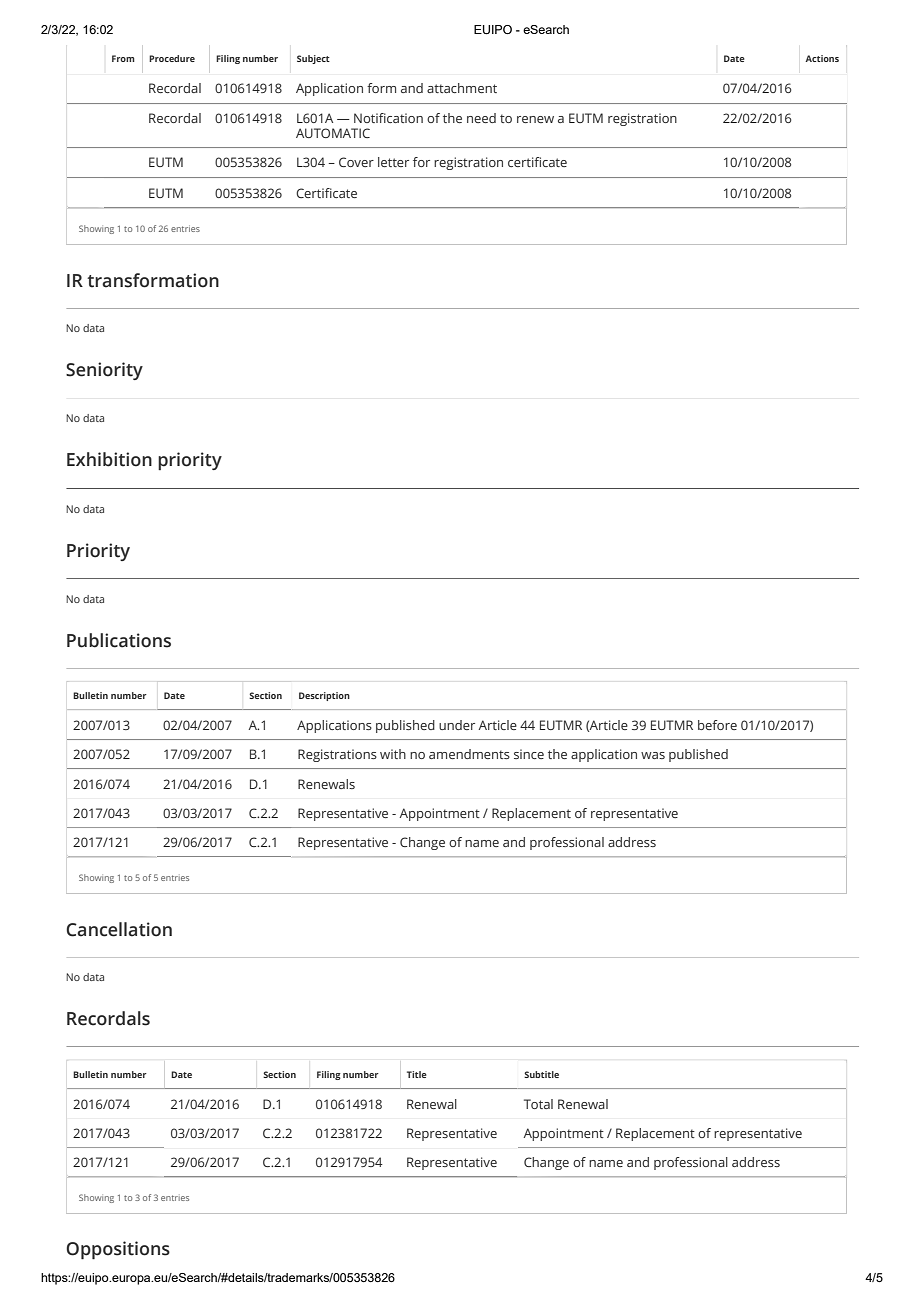  I want to click on Seniority, so click(104, 371).
